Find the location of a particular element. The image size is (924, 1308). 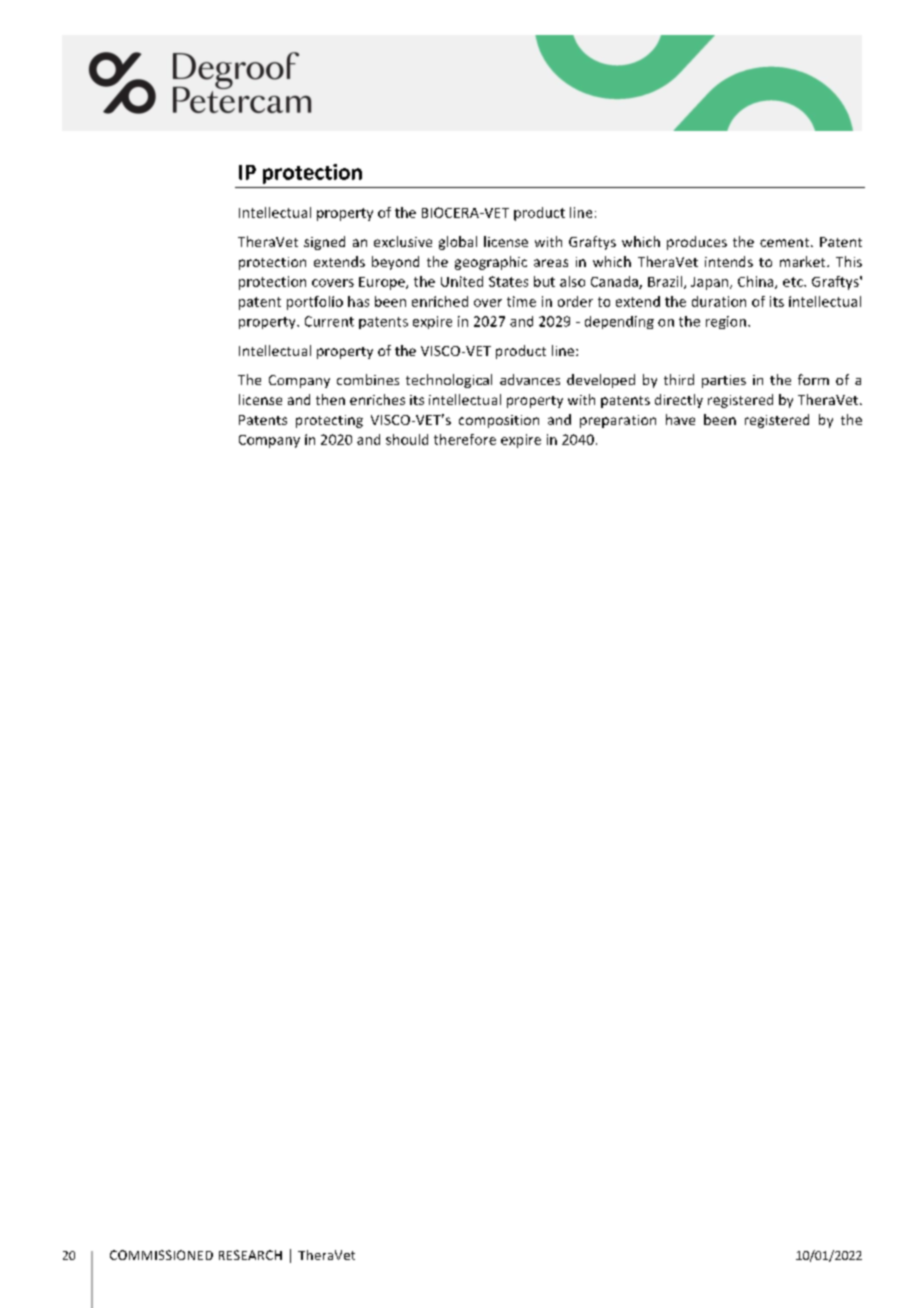

portfolio is located at coordinates (315, 303).
